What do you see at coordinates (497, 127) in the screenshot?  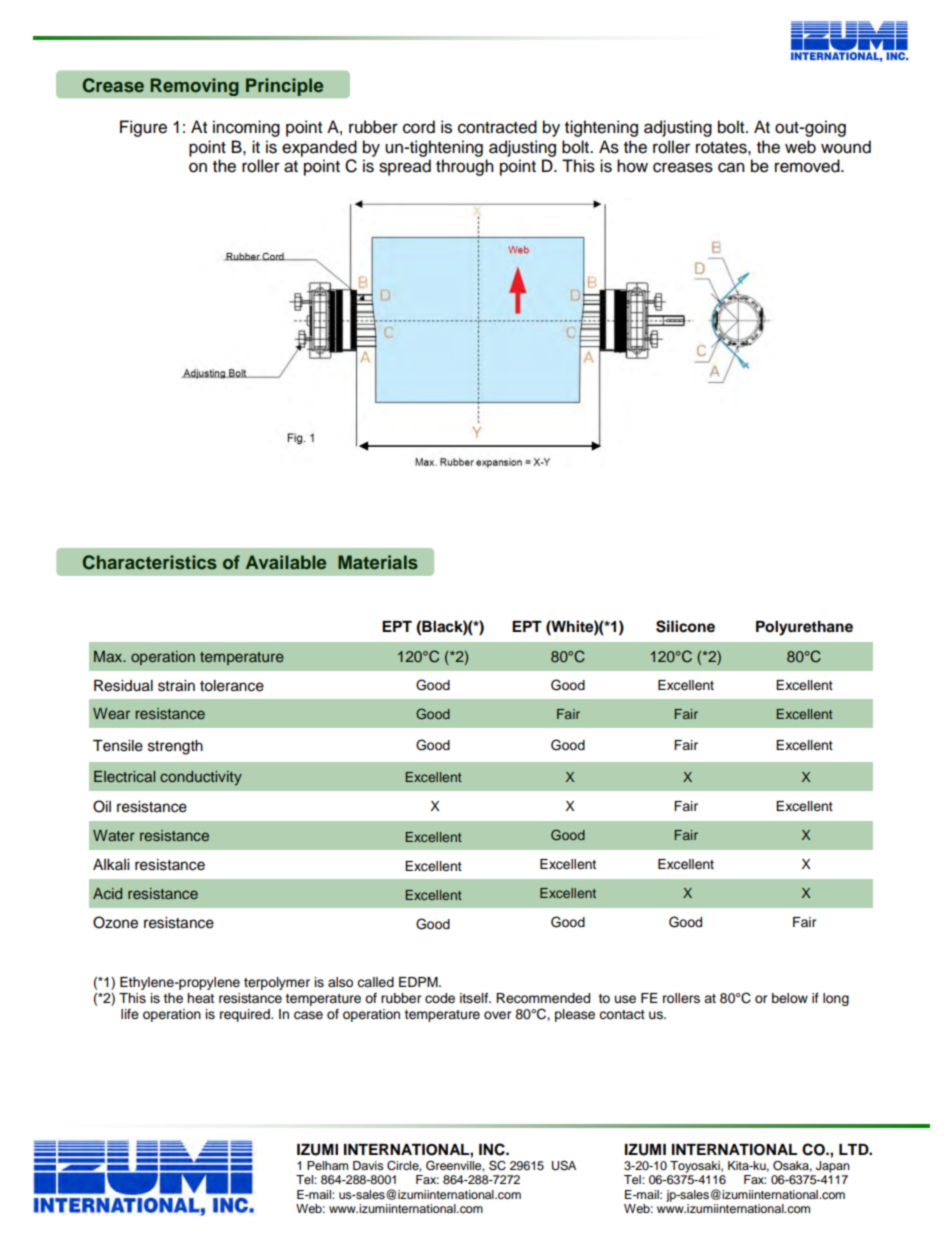 I see `contracted` at bounding box center [497, 127].
